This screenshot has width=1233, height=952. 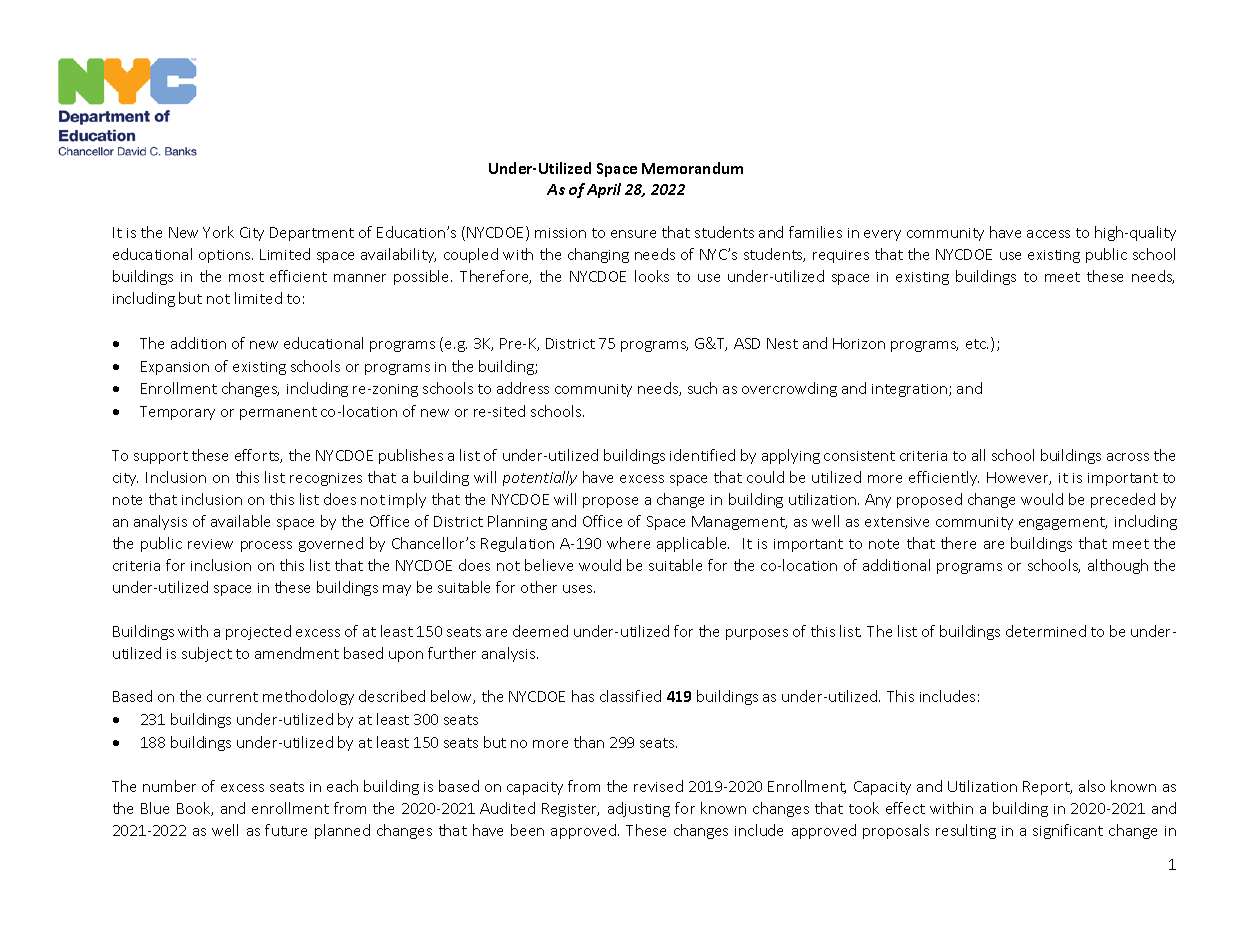 What do you see at coordinates (604, 190) in the screenshot?
I see `April` at bounding box center [604, 190].
